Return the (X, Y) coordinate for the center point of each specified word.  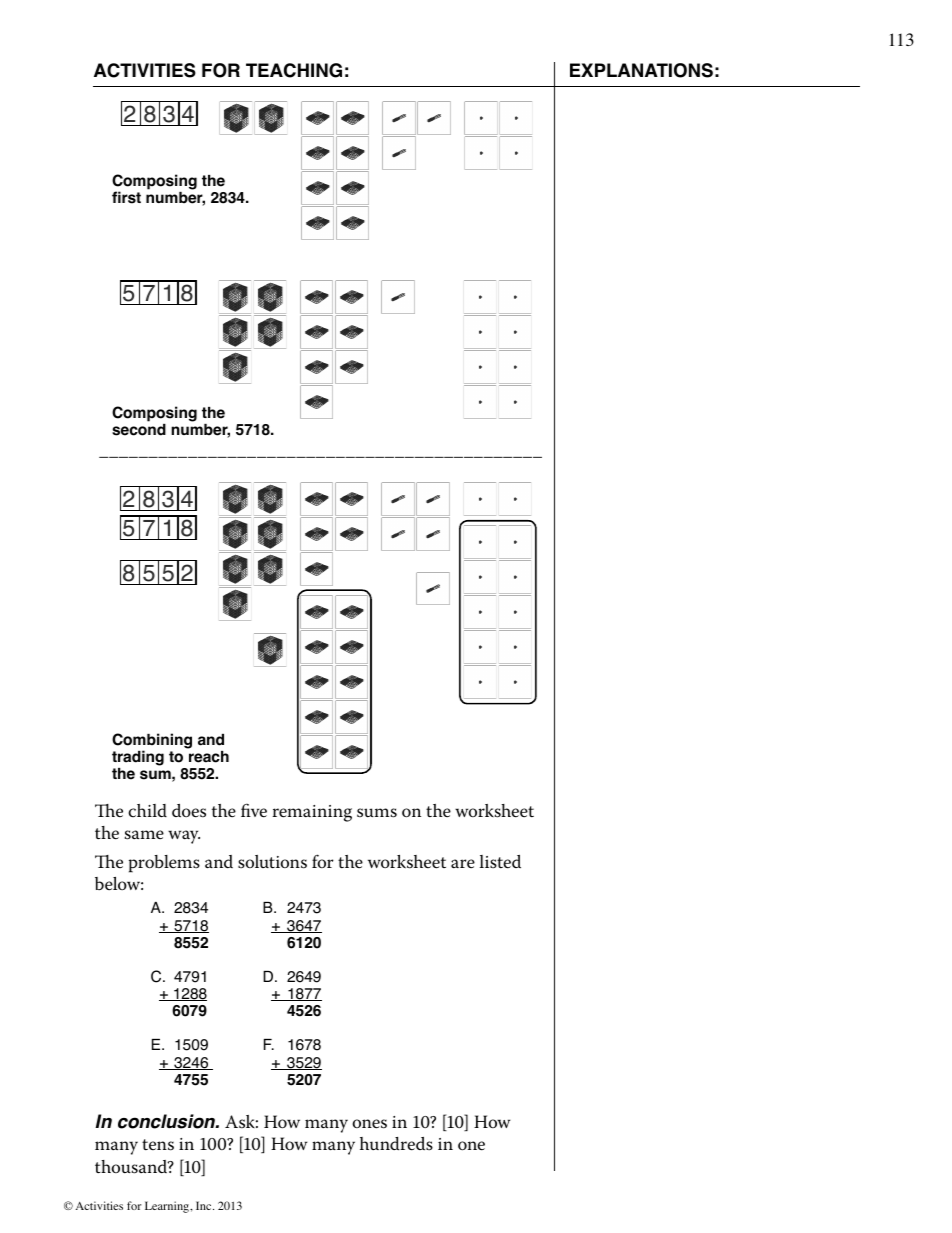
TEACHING (294, 70)
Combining (152, 742)
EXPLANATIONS (641, 70)
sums (377, 813)
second (139, 430)
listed (500, 862)
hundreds (396, 1144)
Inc (205, 1205)
